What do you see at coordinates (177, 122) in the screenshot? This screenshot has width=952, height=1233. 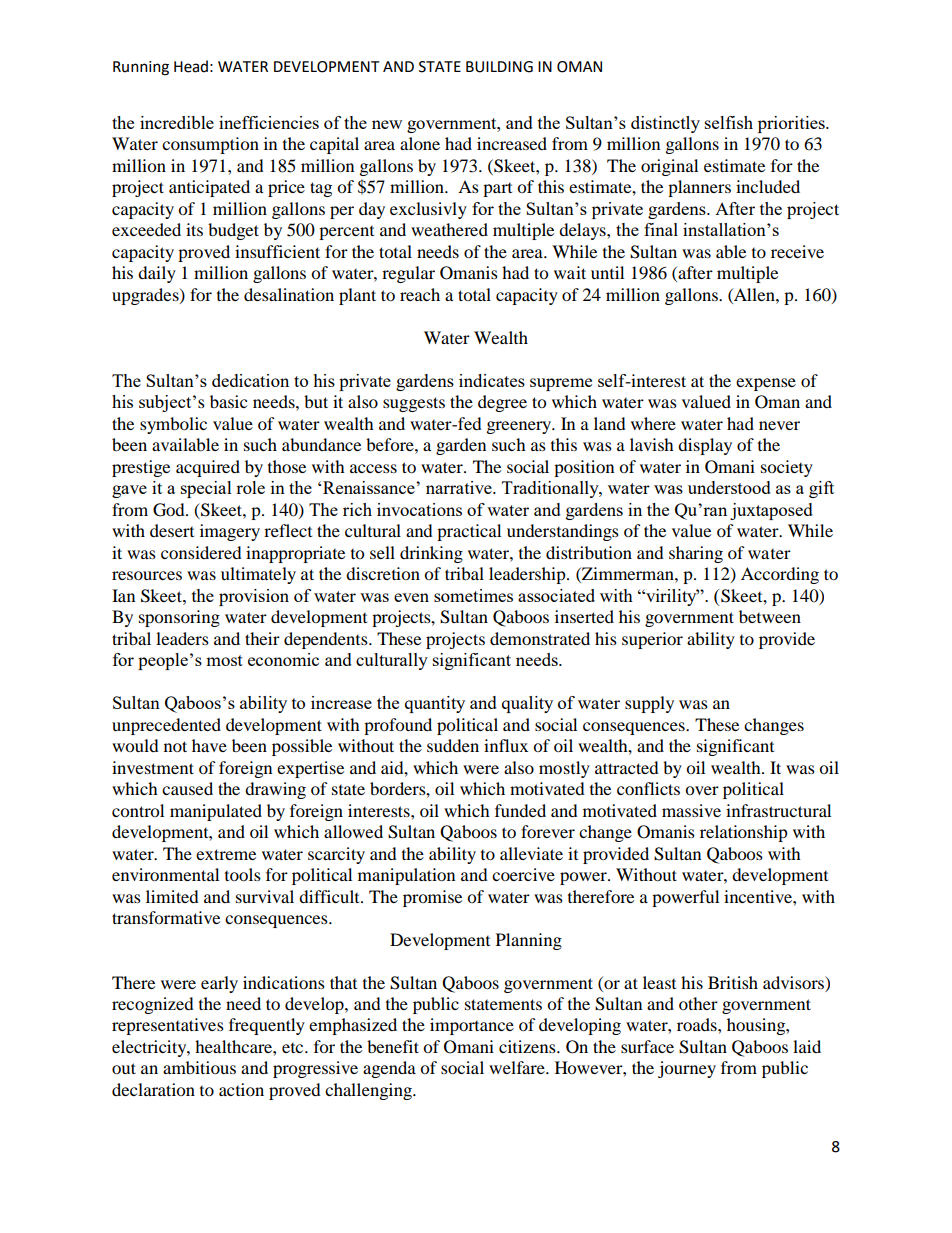 I see `incredible` at bounding box center [177, 122].
